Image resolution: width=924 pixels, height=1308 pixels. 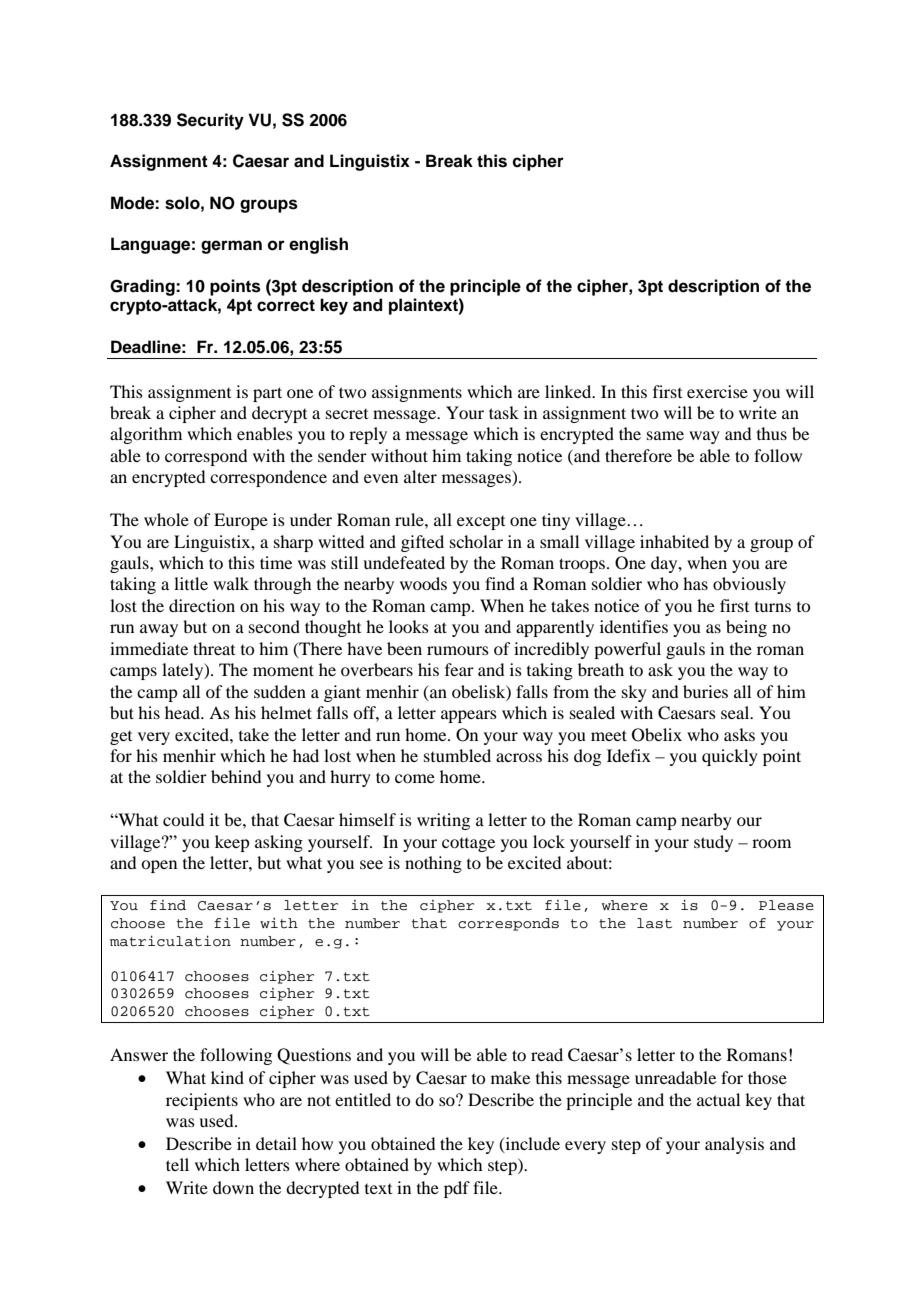 I want to click on threat, so click(x=214, y=648).
